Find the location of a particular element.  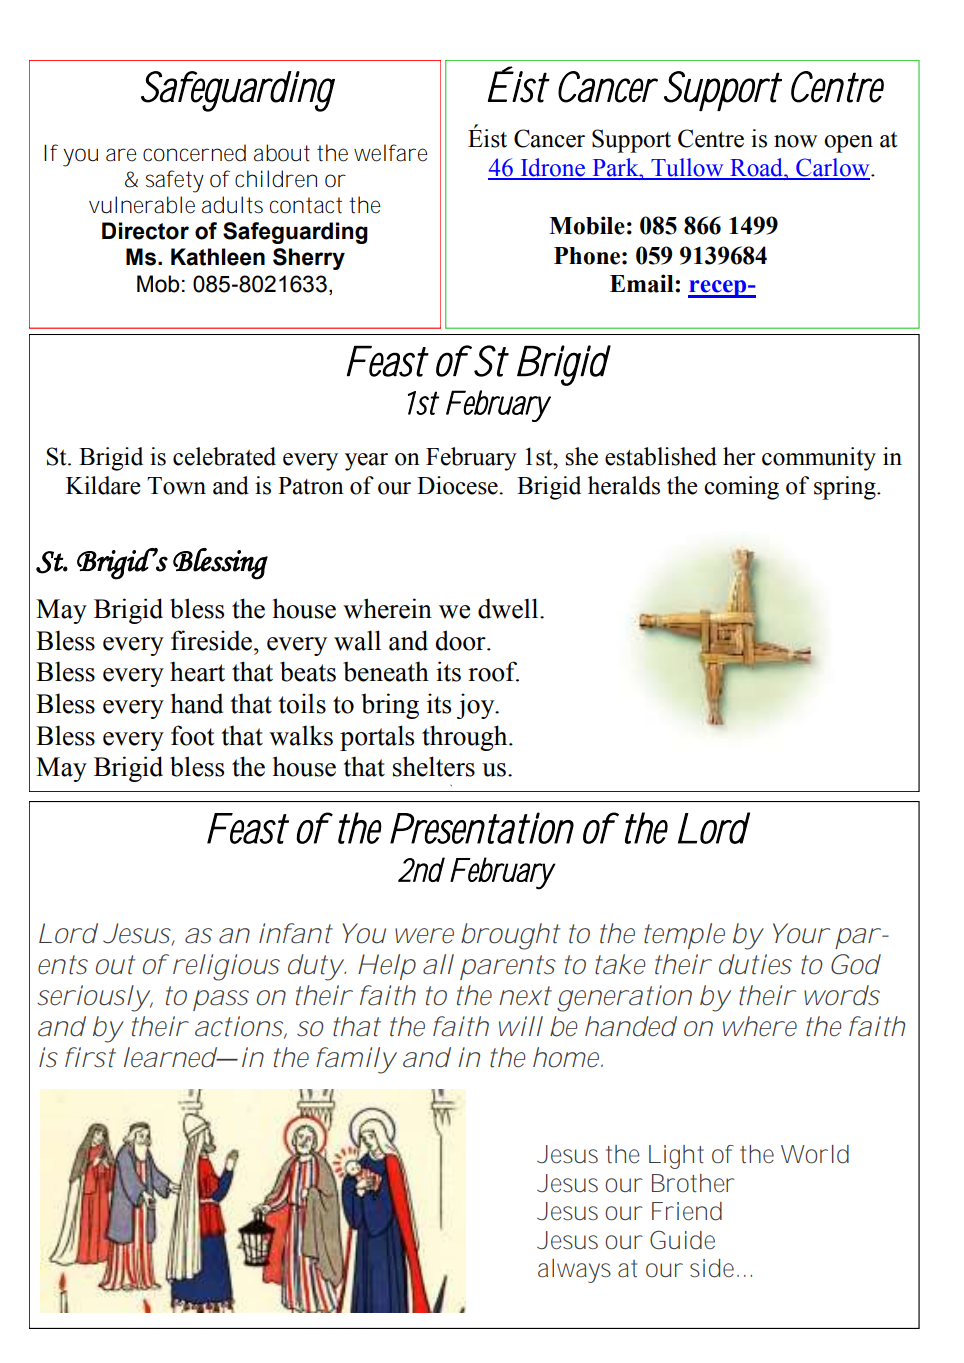

safety is located at coordinates (174, 181).
